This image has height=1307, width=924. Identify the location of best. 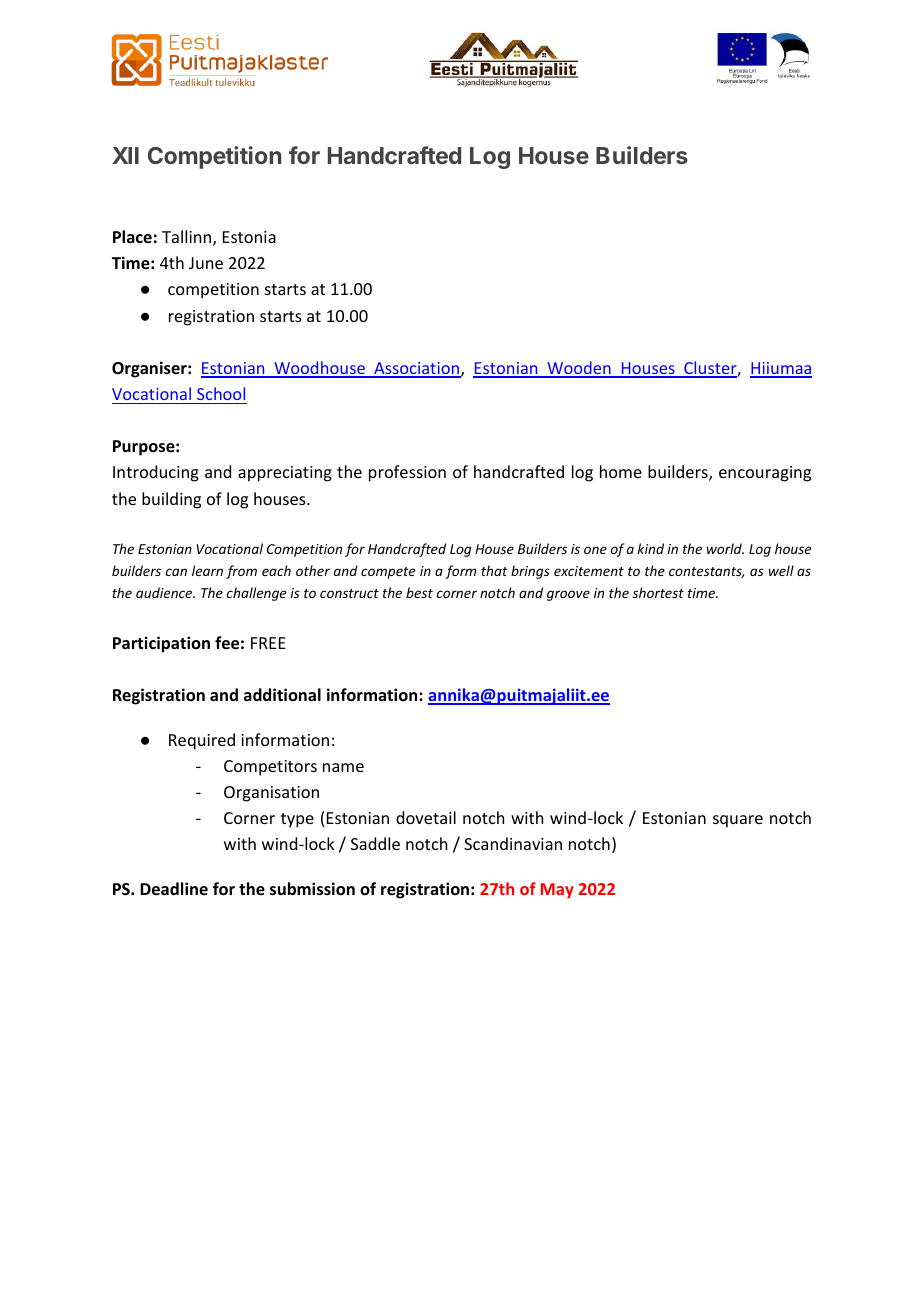
(419, 592).
